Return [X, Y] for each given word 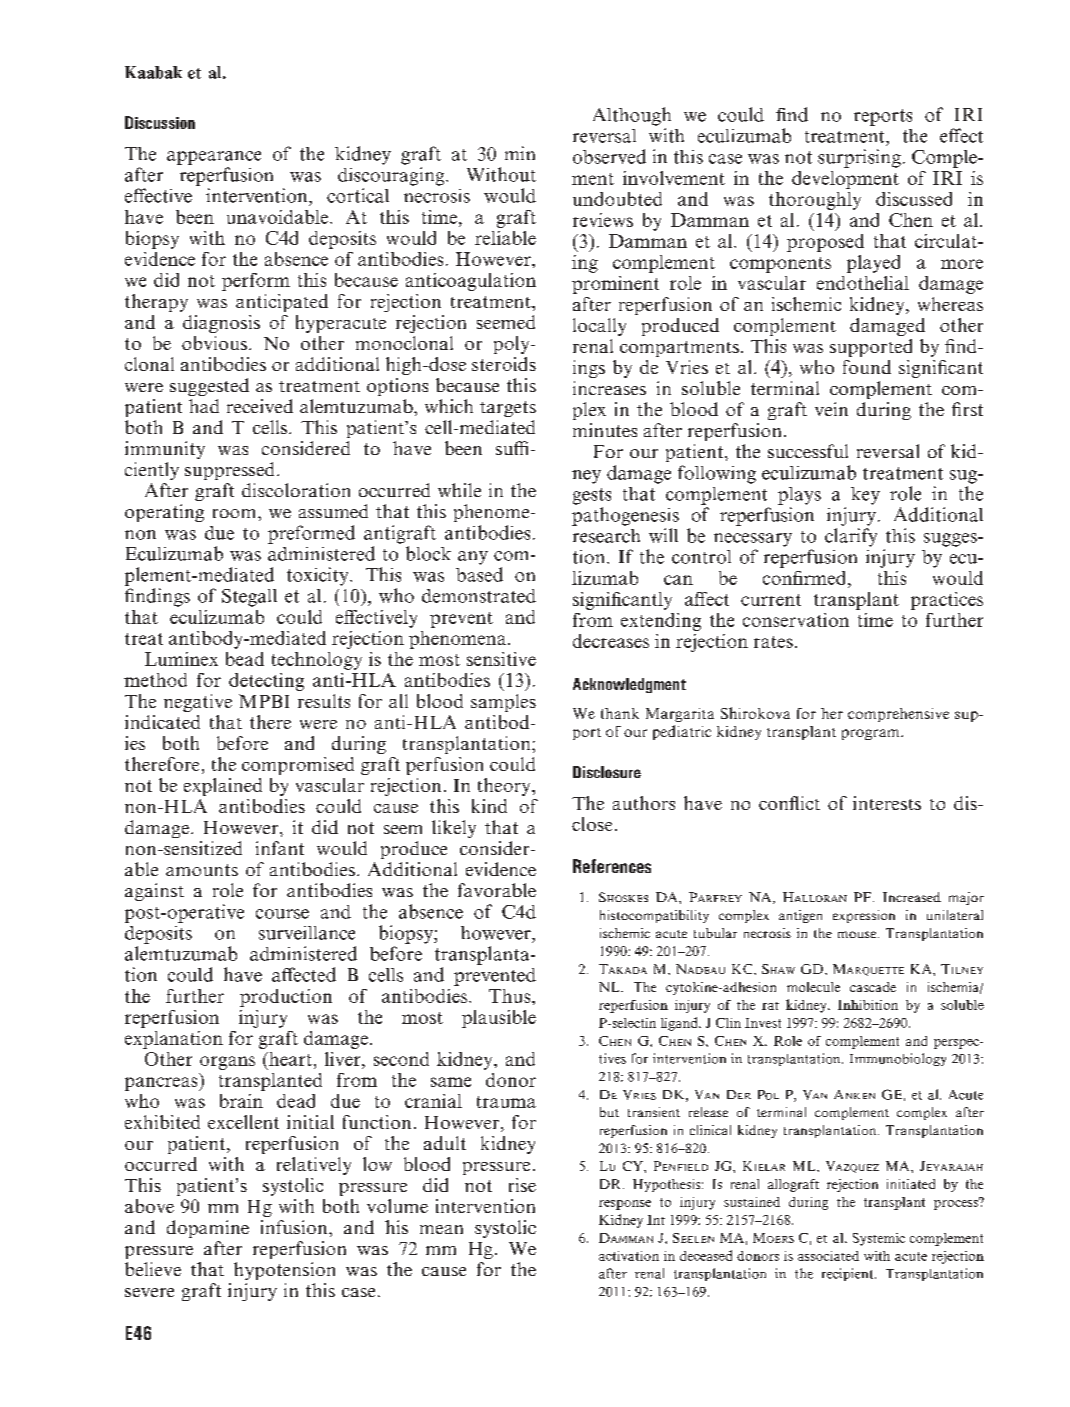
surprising [859, 158]
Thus [511, 996]
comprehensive [898, 715]
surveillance [307, 933]
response [625, 1205]
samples [503, 703]
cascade [873, 987]
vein [831, 409]
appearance [214, 158]
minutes [605, 430]
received [260, 406]
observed [609, 156]
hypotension [284, 1271]
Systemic [879, 1239]
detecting [266, 682]
